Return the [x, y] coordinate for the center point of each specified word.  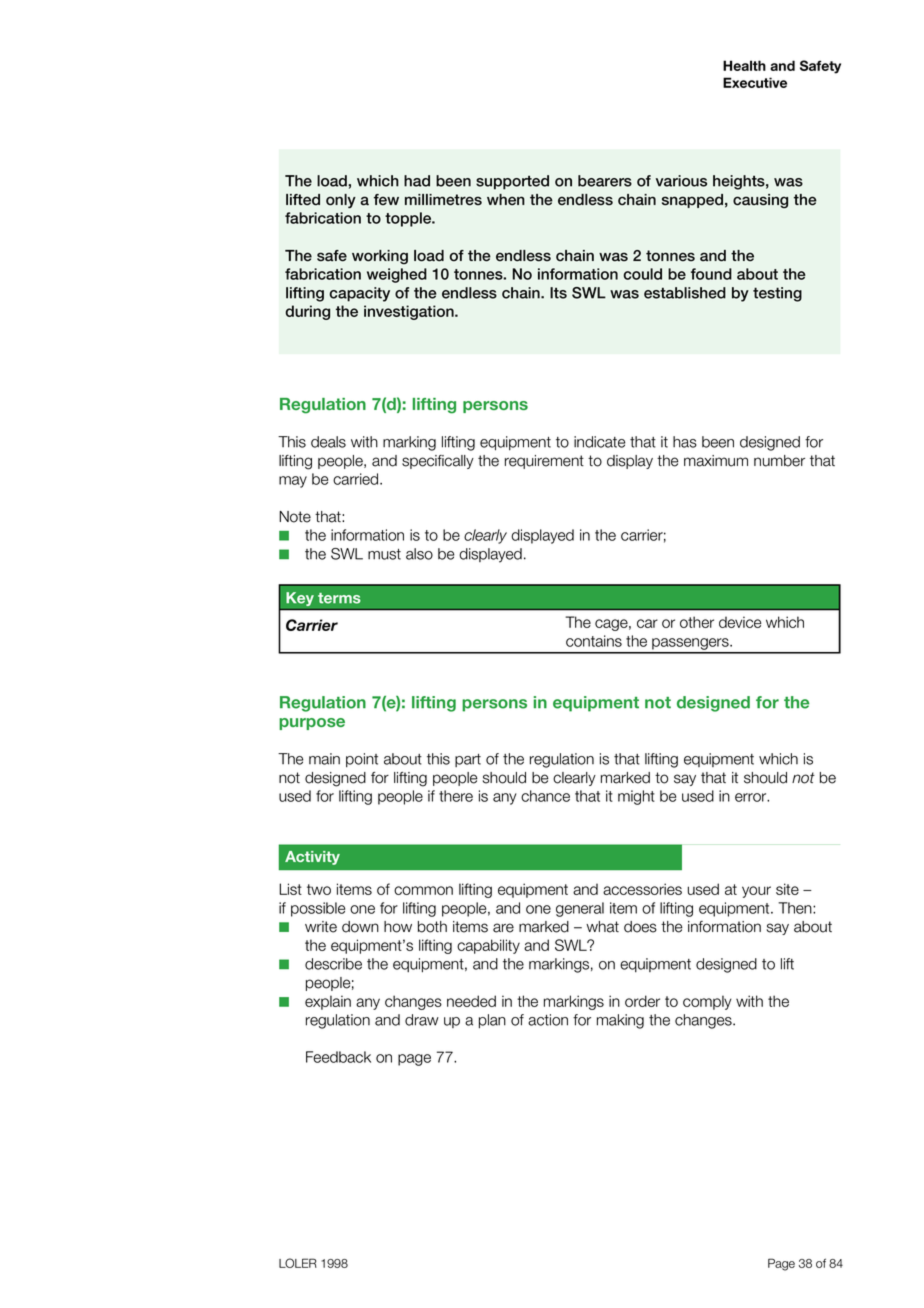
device [740, 622]
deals [328, 442]
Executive [755, 82]
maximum [716, 461]
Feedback [338, 1057]
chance [545, 796]
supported [512, 182]
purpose [312, 724]
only [341, 201]
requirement [544, 462]
